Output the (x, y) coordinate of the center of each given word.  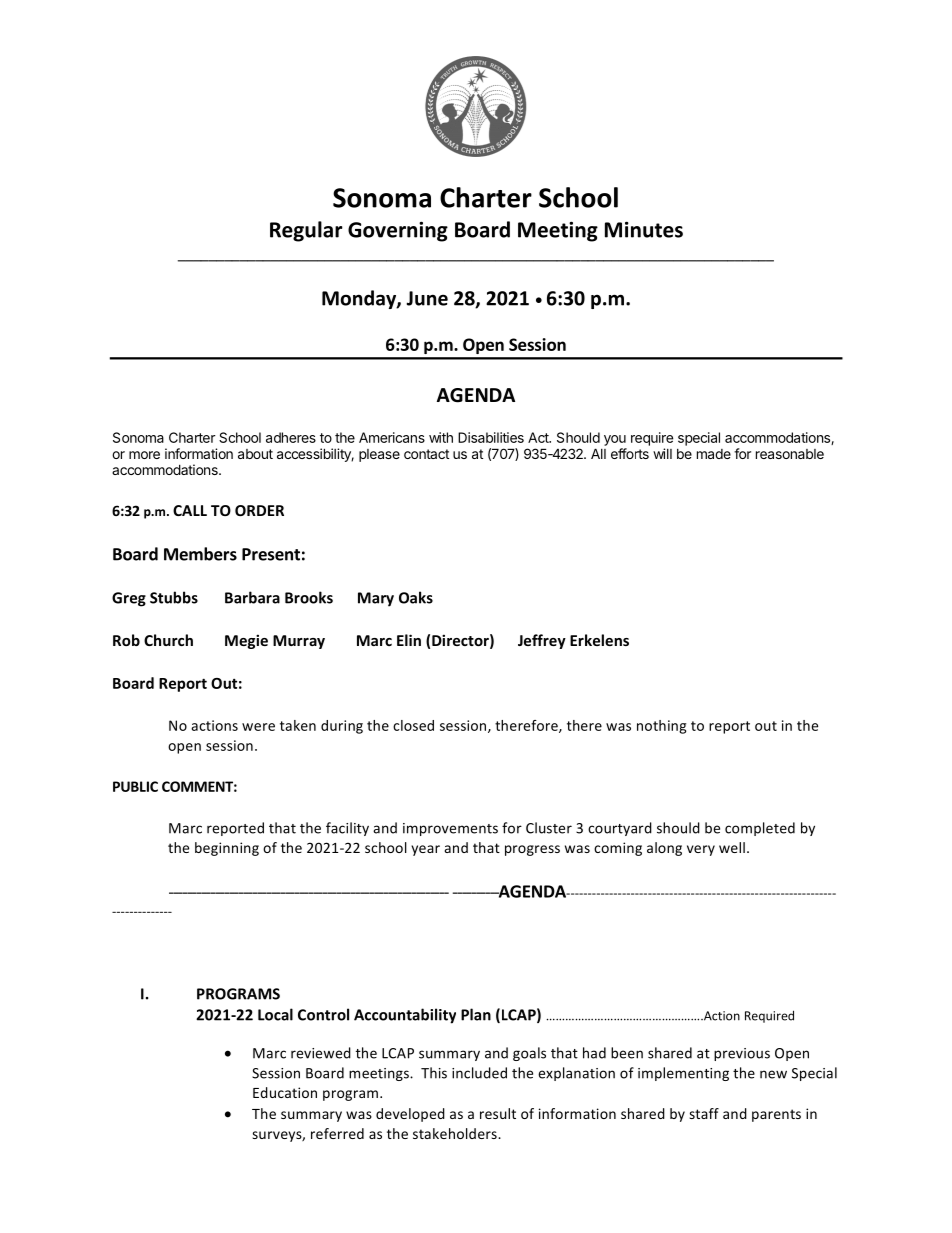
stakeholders (456, 1133)
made (714, 454)
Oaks (416, 597)
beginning (227, 849)
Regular (306, 231)
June (427, 298)
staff (704, 1113)
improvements (450, 829)
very (701, 850)
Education (285, 1092)
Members (200, 554)
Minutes (644, 229)
